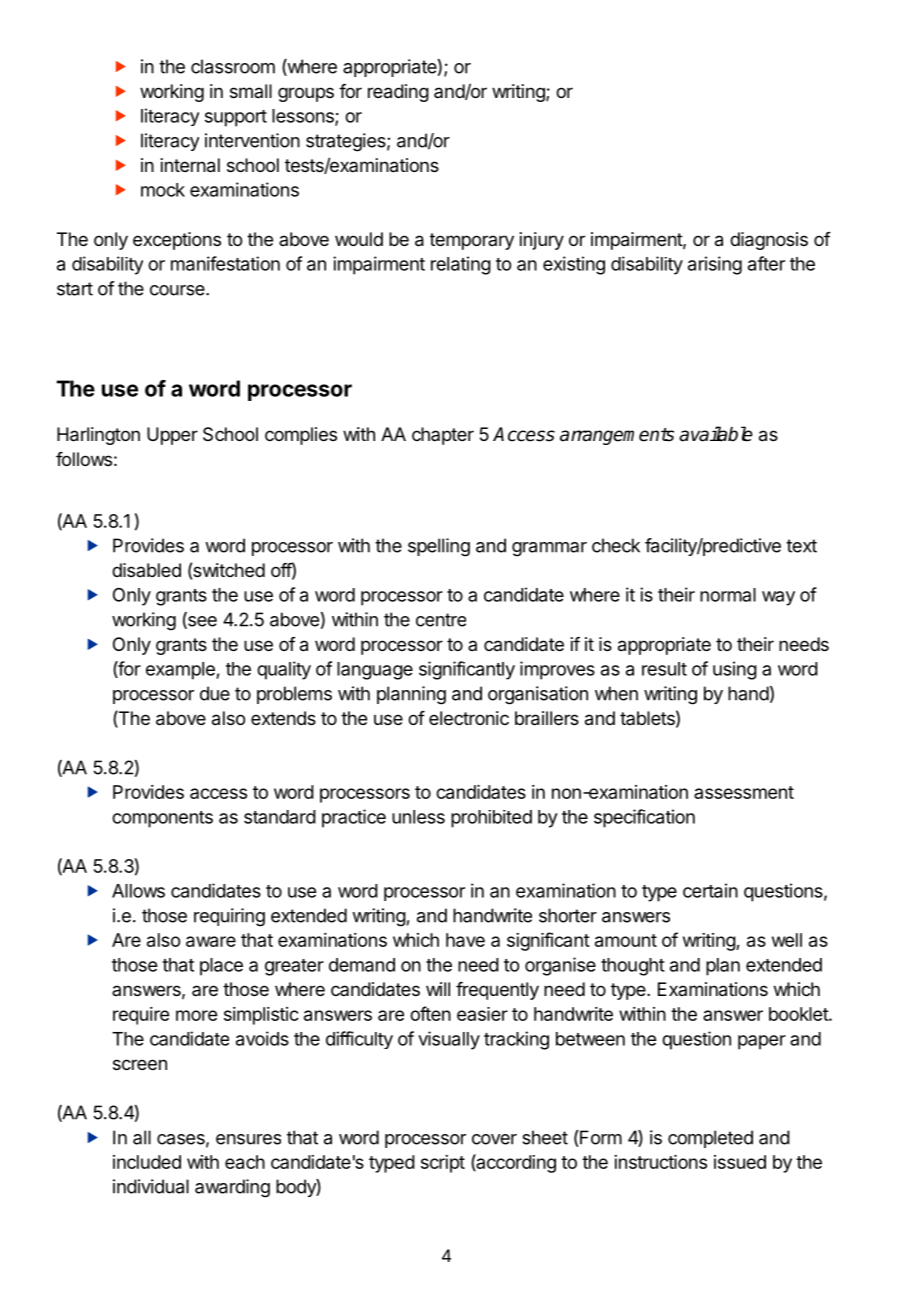  Describe the element at coordinates (178, 290) in the screenshot. I see `course` at that location.
